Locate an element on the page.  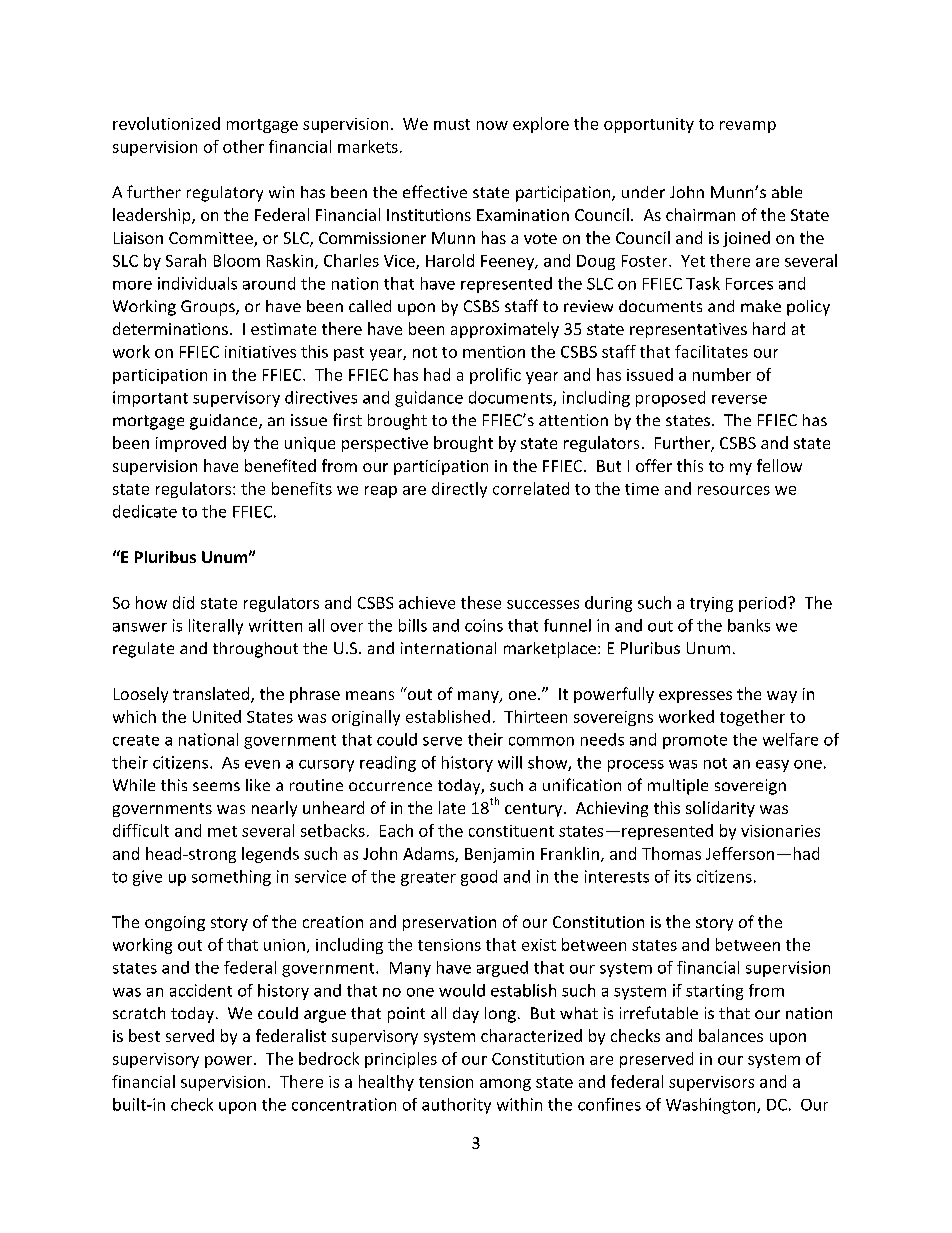
other is located at coordinates (243, 146).
